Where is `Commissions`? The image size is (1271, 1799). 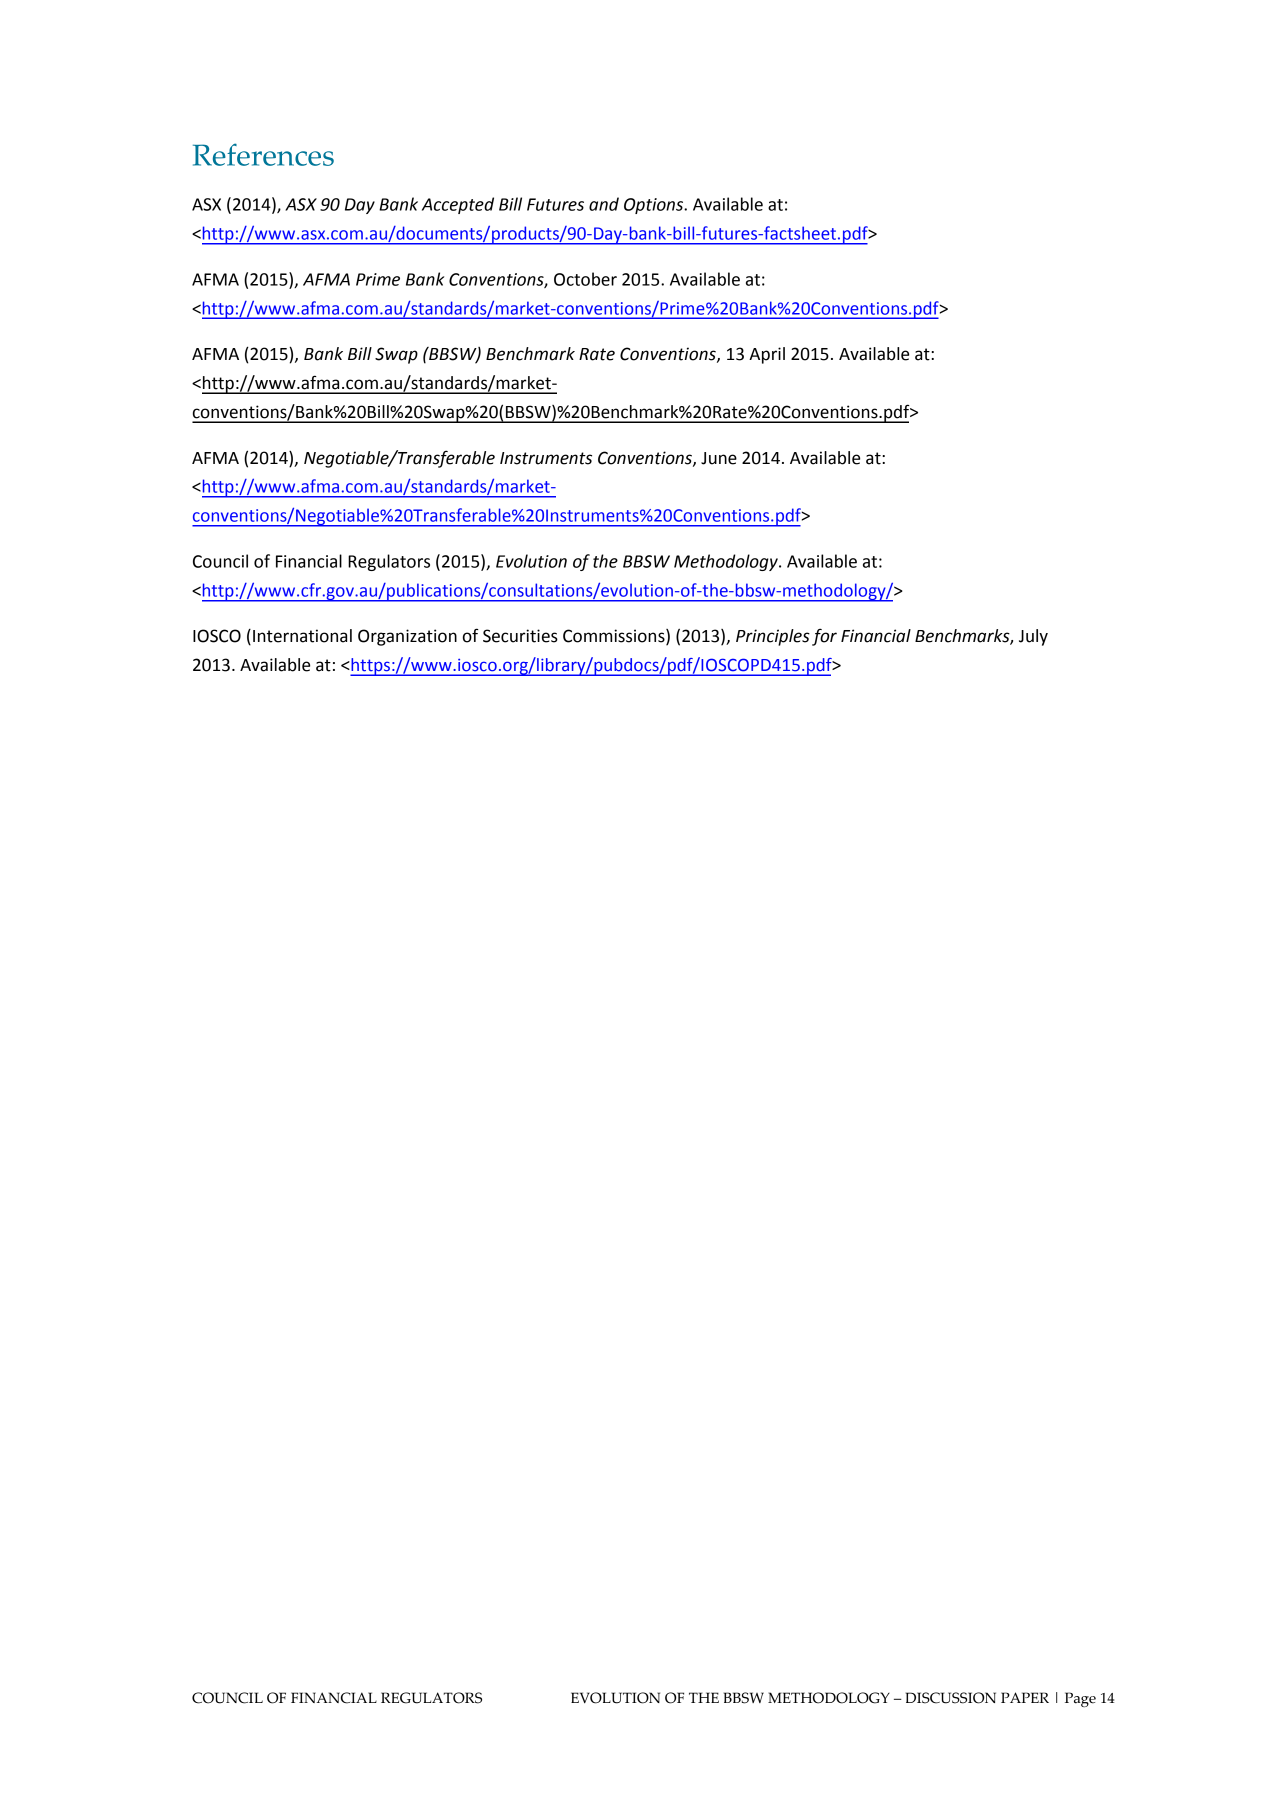
Commissions is located at coordinates (615, 637).
